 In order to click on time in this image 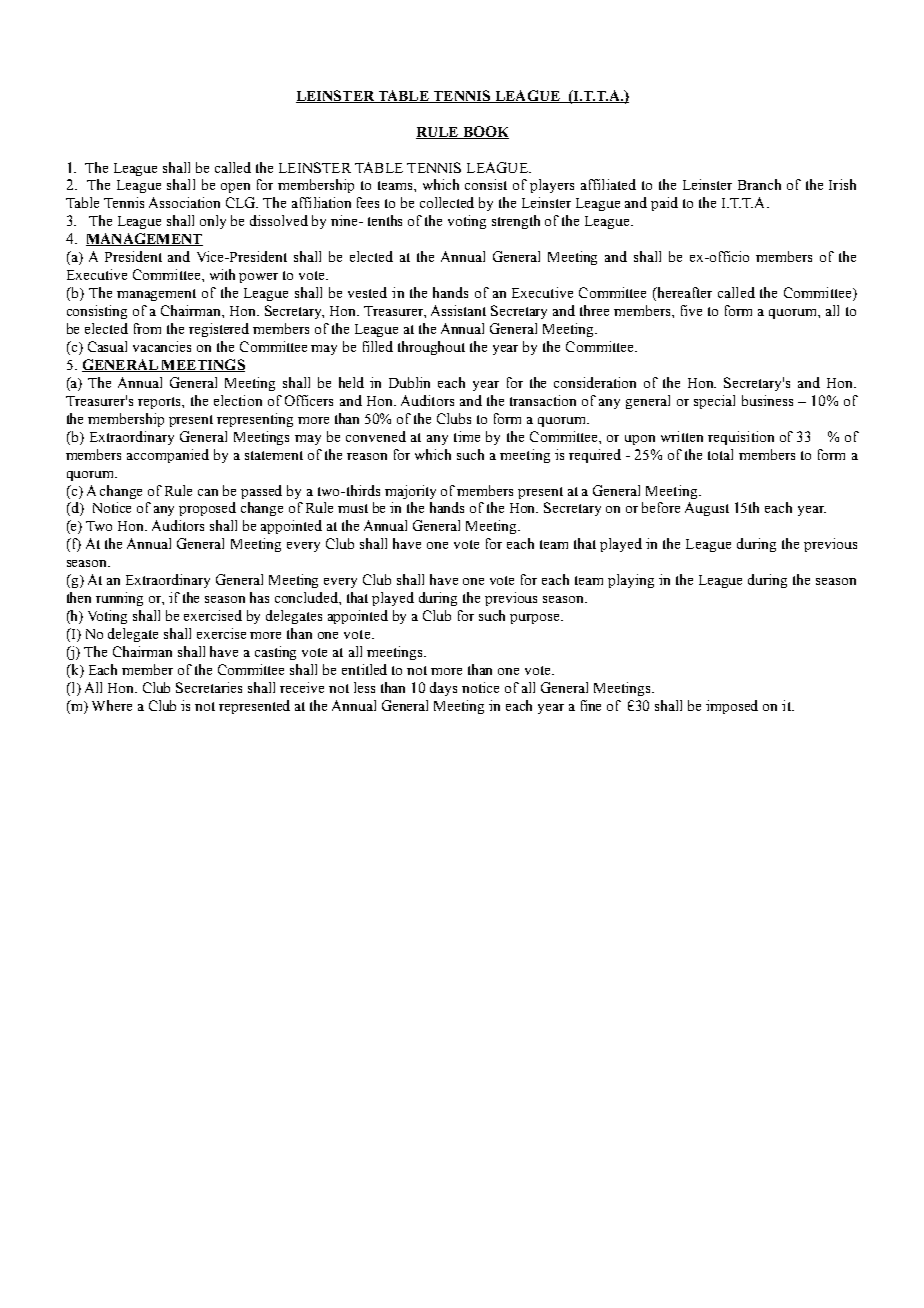, I will do `click(467, 436)`.
